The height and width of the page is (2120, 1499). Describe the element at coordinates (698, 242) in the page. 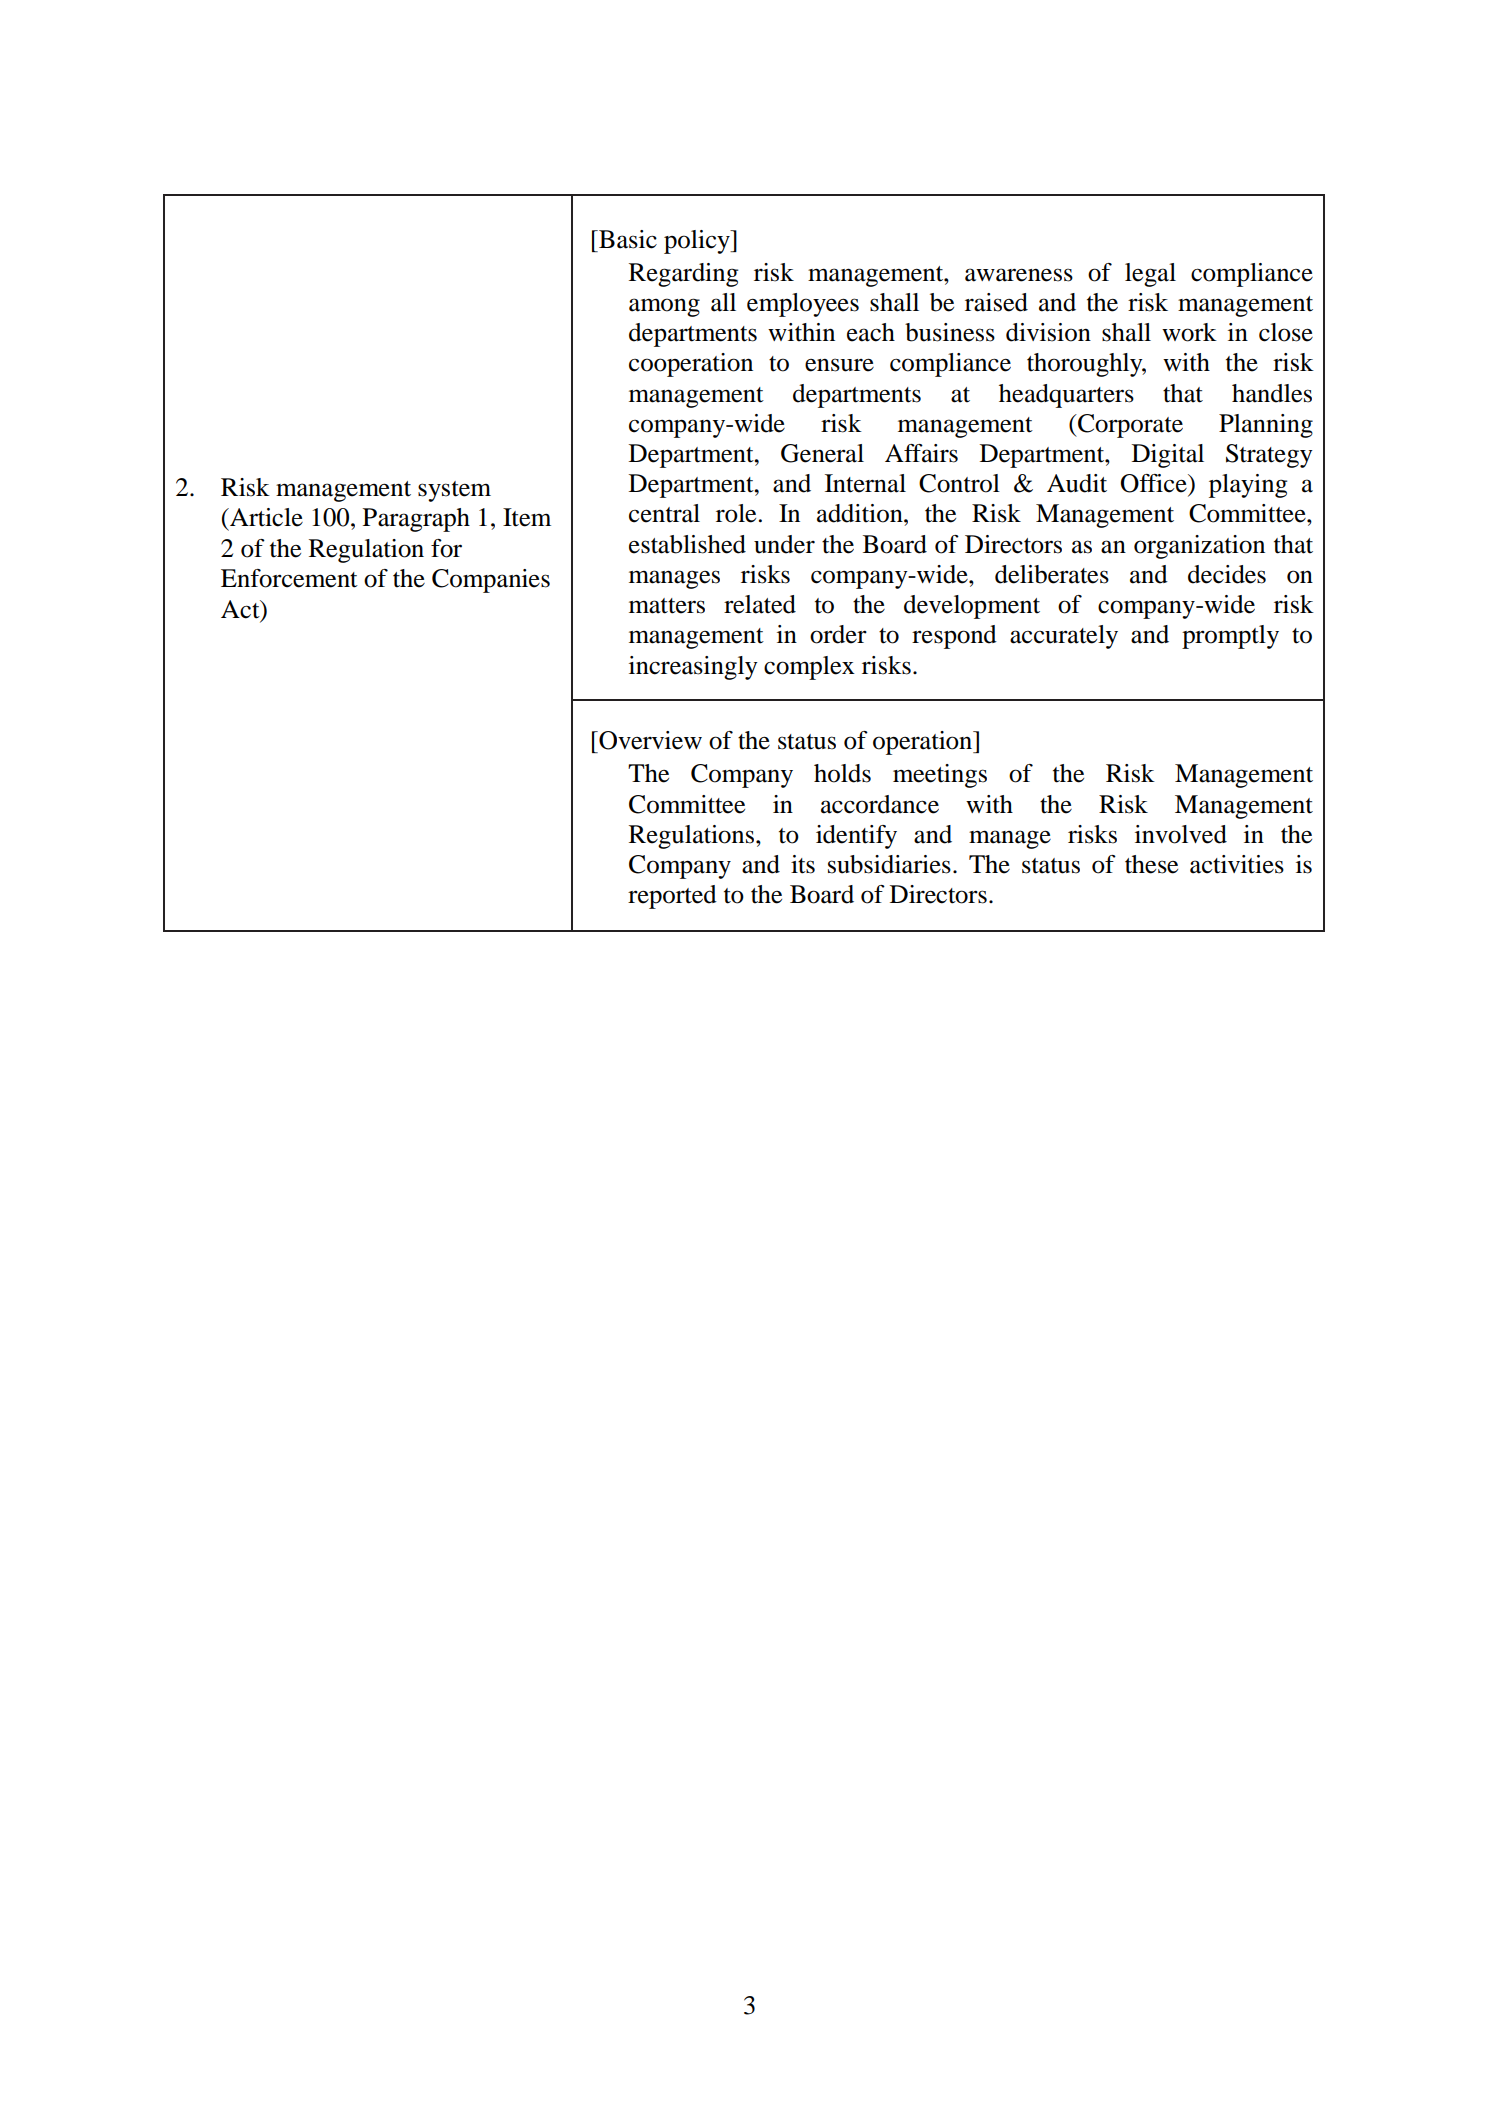

I see `policy` at that location.
